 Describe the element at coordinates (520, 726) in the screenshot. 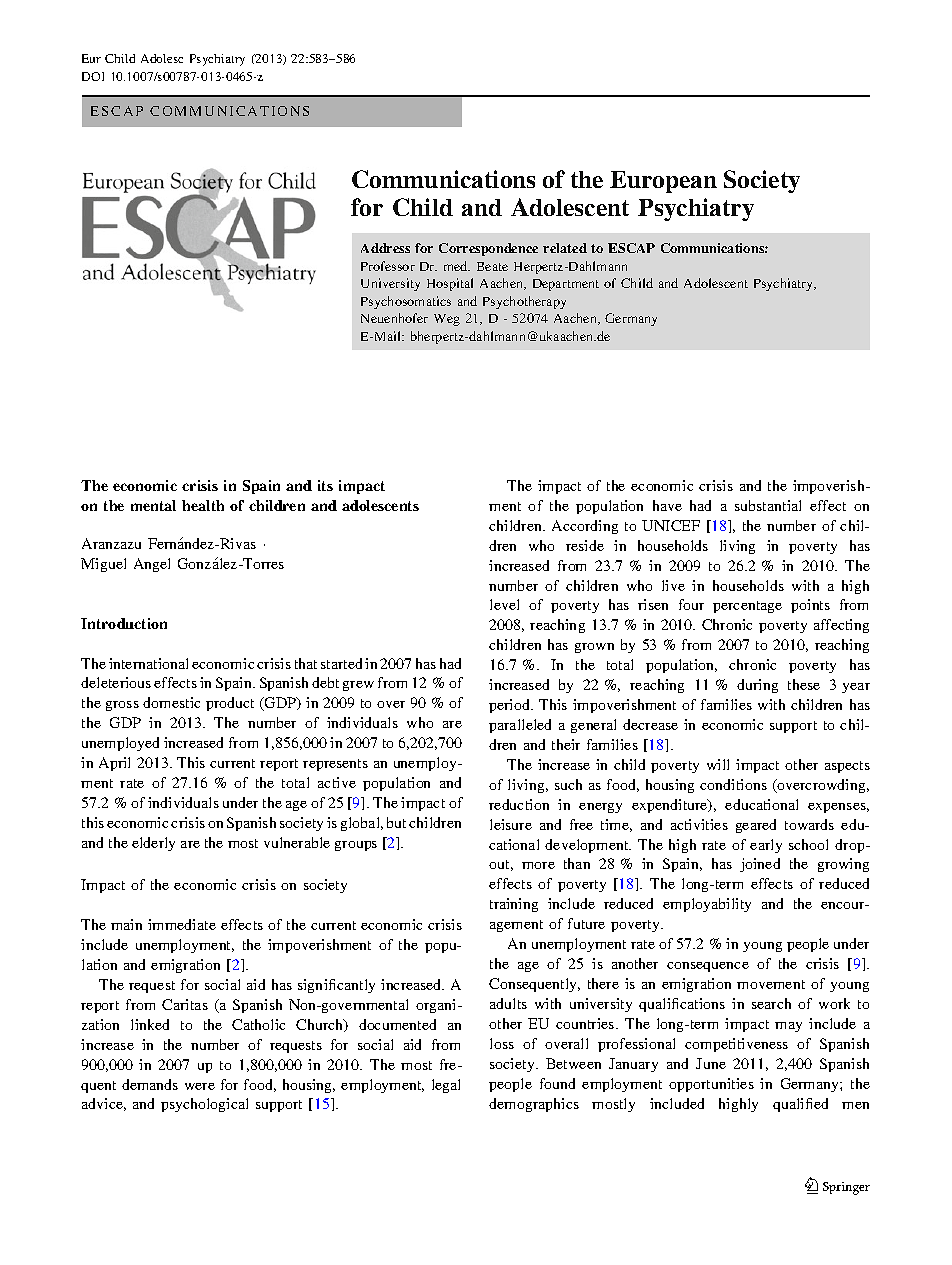

I see `paralleled` at that location.
